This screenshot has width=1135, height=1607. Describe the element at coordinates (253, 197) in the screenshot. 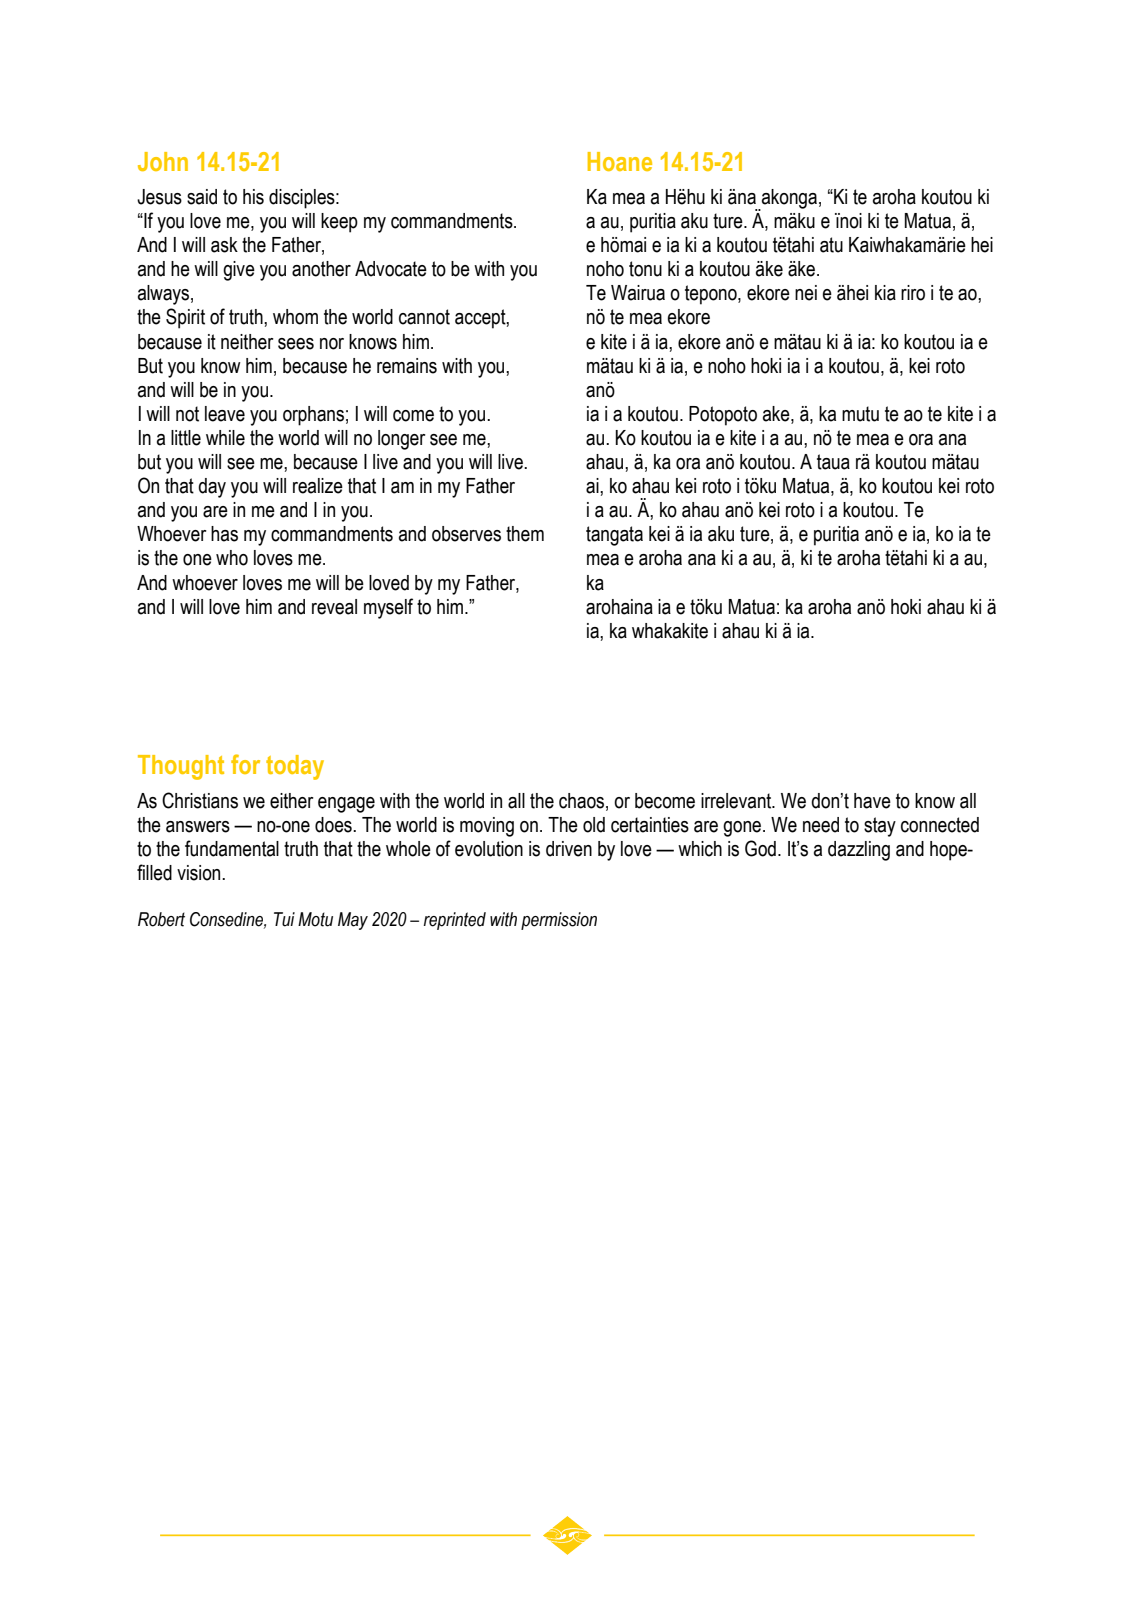

I see `his` at that location.
